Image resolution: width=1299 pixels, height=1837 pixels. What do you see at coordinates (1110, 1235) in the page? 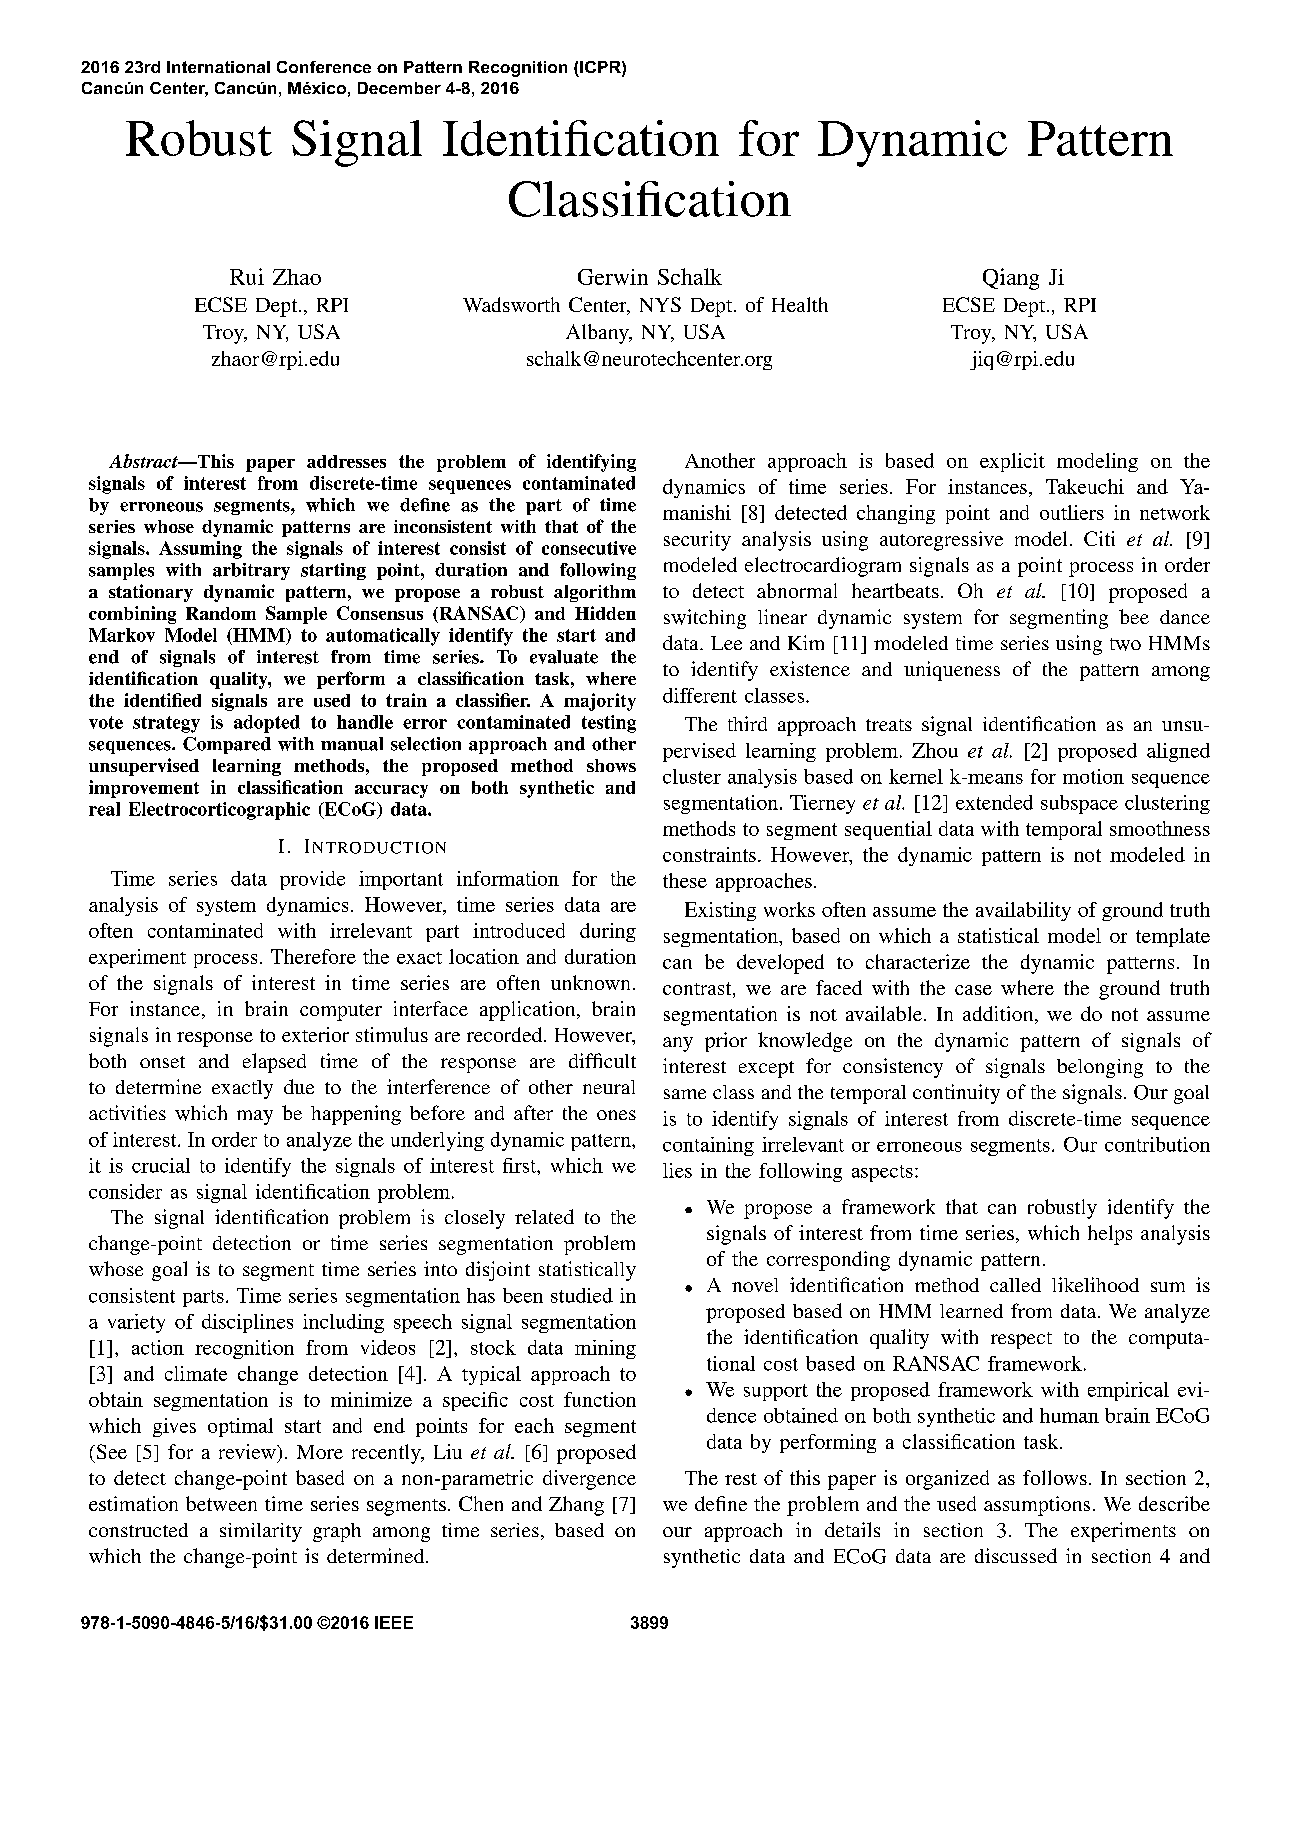
I see `helps` at bounding box center [1110, 1235].
